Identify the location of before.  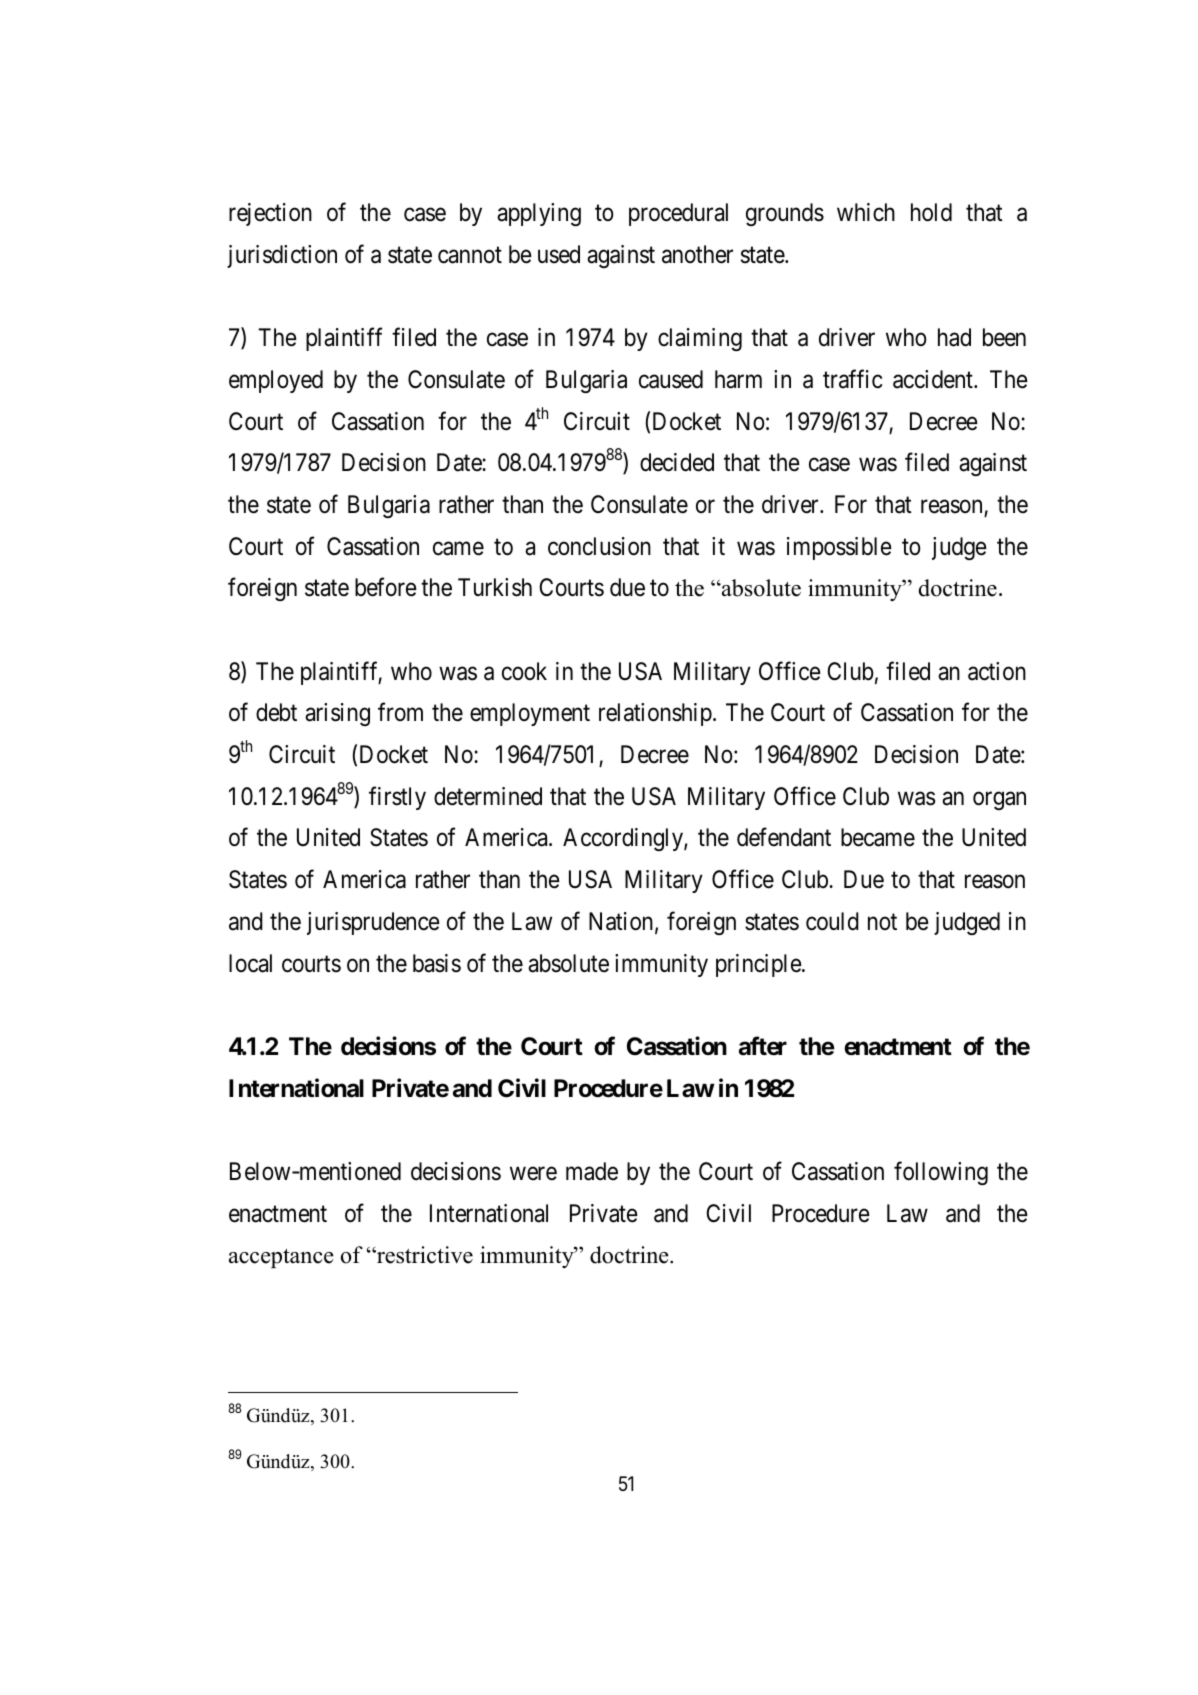
(386, 587).
